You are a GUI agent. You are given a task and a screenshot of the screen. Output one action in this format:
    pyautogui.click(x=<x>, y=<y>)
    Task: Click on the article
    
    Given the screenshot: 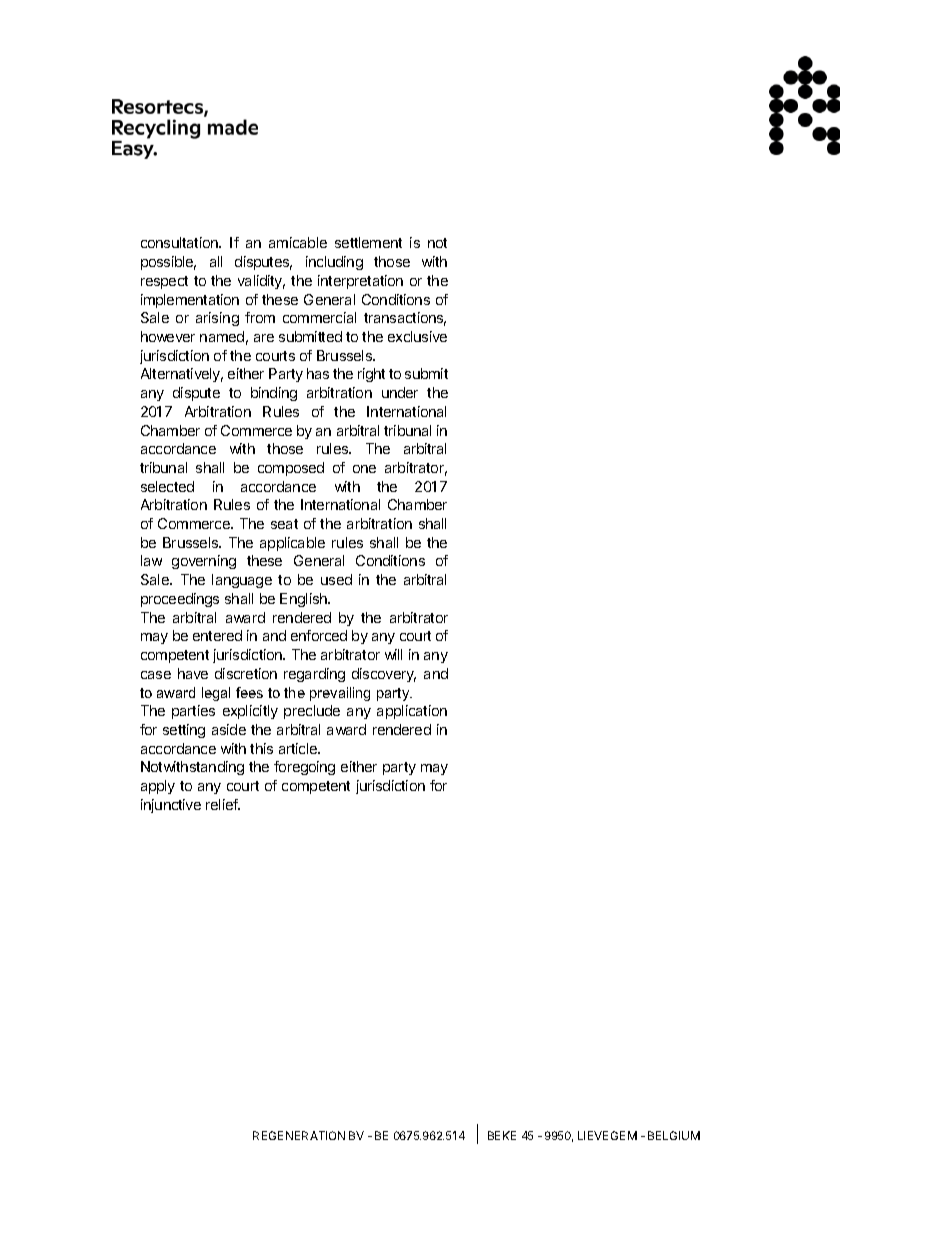 What is the action you would take?
    pyautogui.click(x=299, y=748)
